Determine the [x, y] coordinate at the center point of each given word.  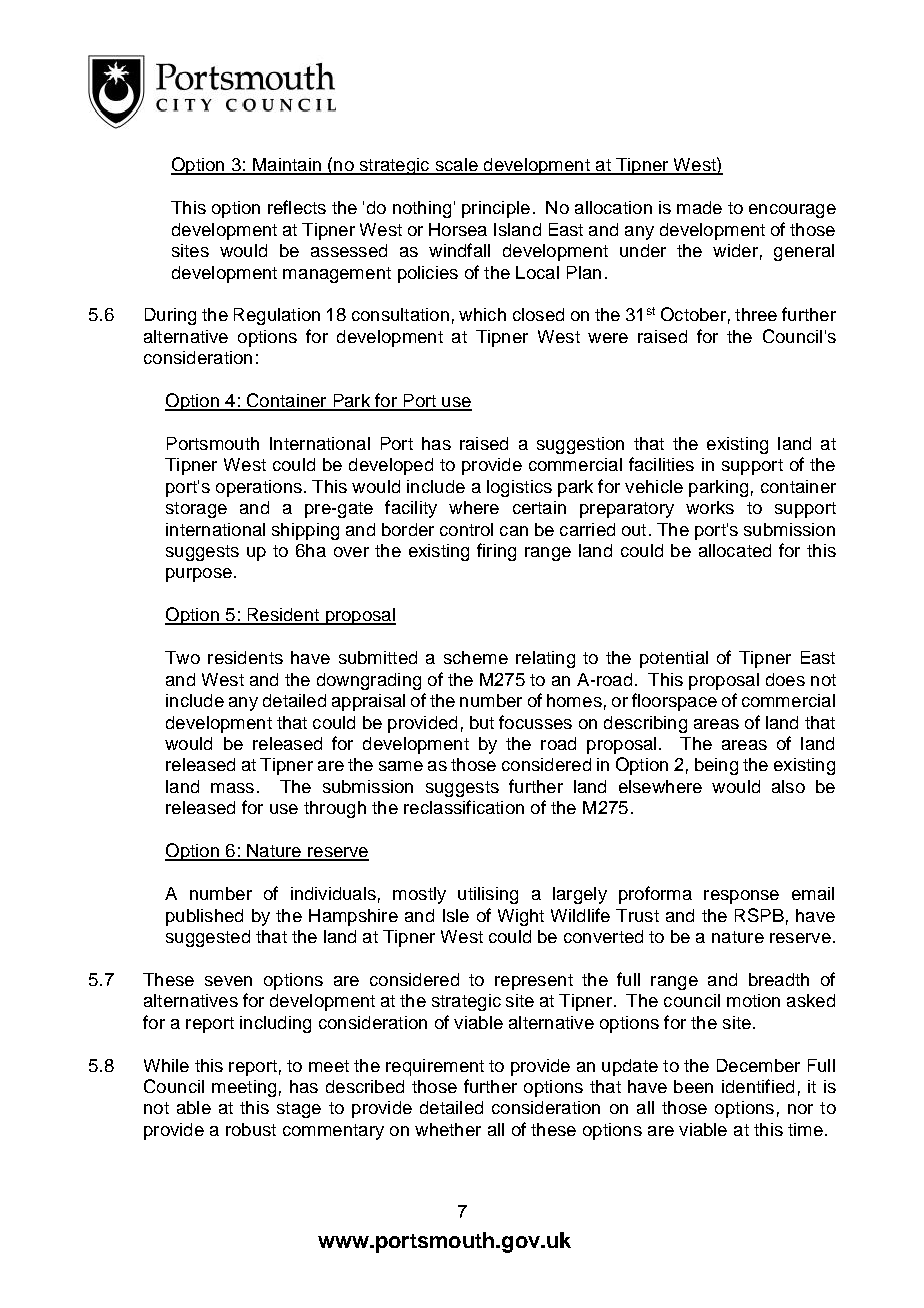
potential [674, 659]
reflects [297, 207]
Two [182, 657]
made [699, 207]
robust [251, 1129]
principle [496, 209]
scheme [476, 657]
